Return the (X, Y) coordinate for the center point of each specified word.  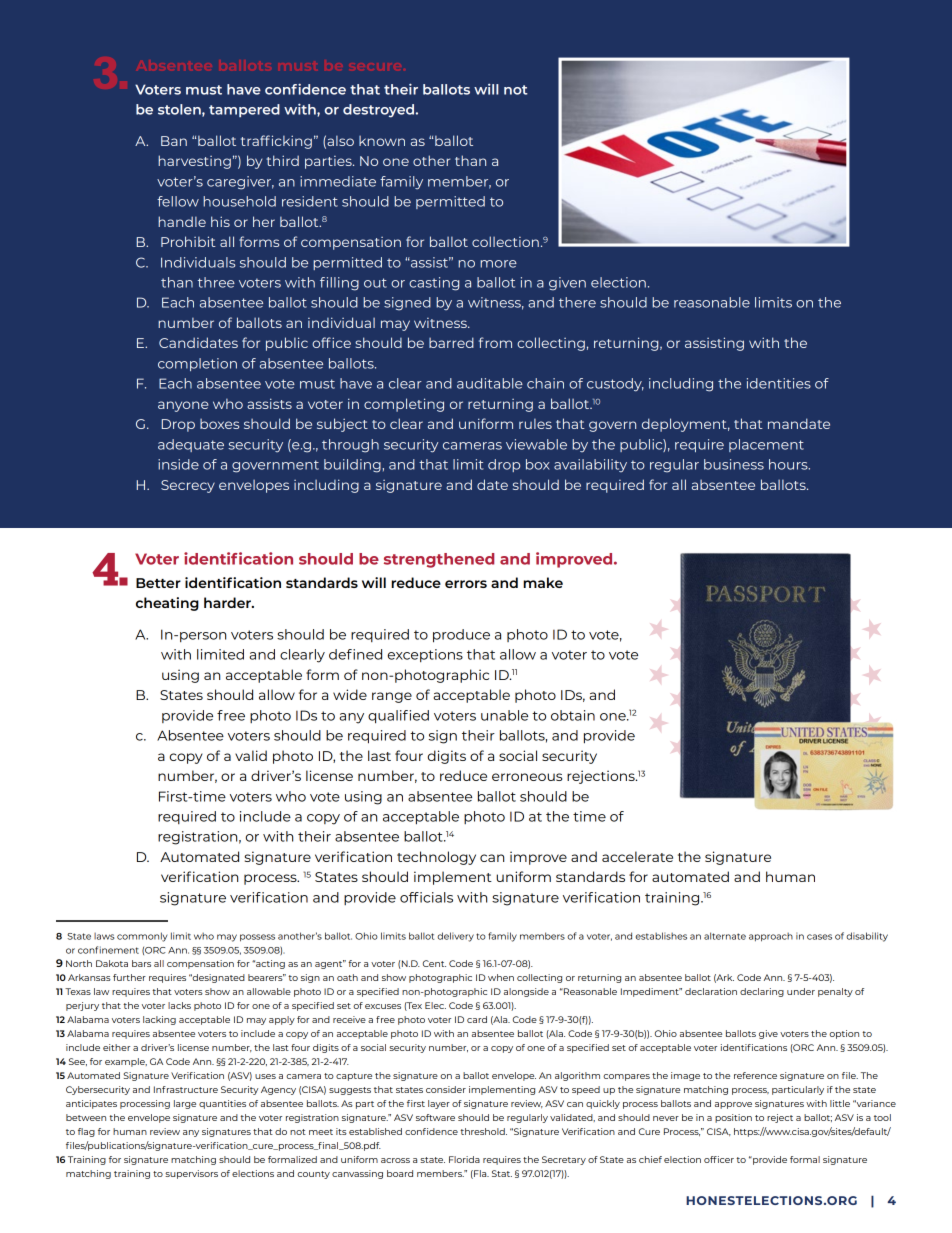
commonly (142, 937)
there (577, 302)
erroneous (527, 777)
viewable (536, 444)
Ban (174, 141)
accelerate (637, 856)
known (382, 141)
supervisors (191, 1174)
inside (178, 464)
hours (789, 464)
